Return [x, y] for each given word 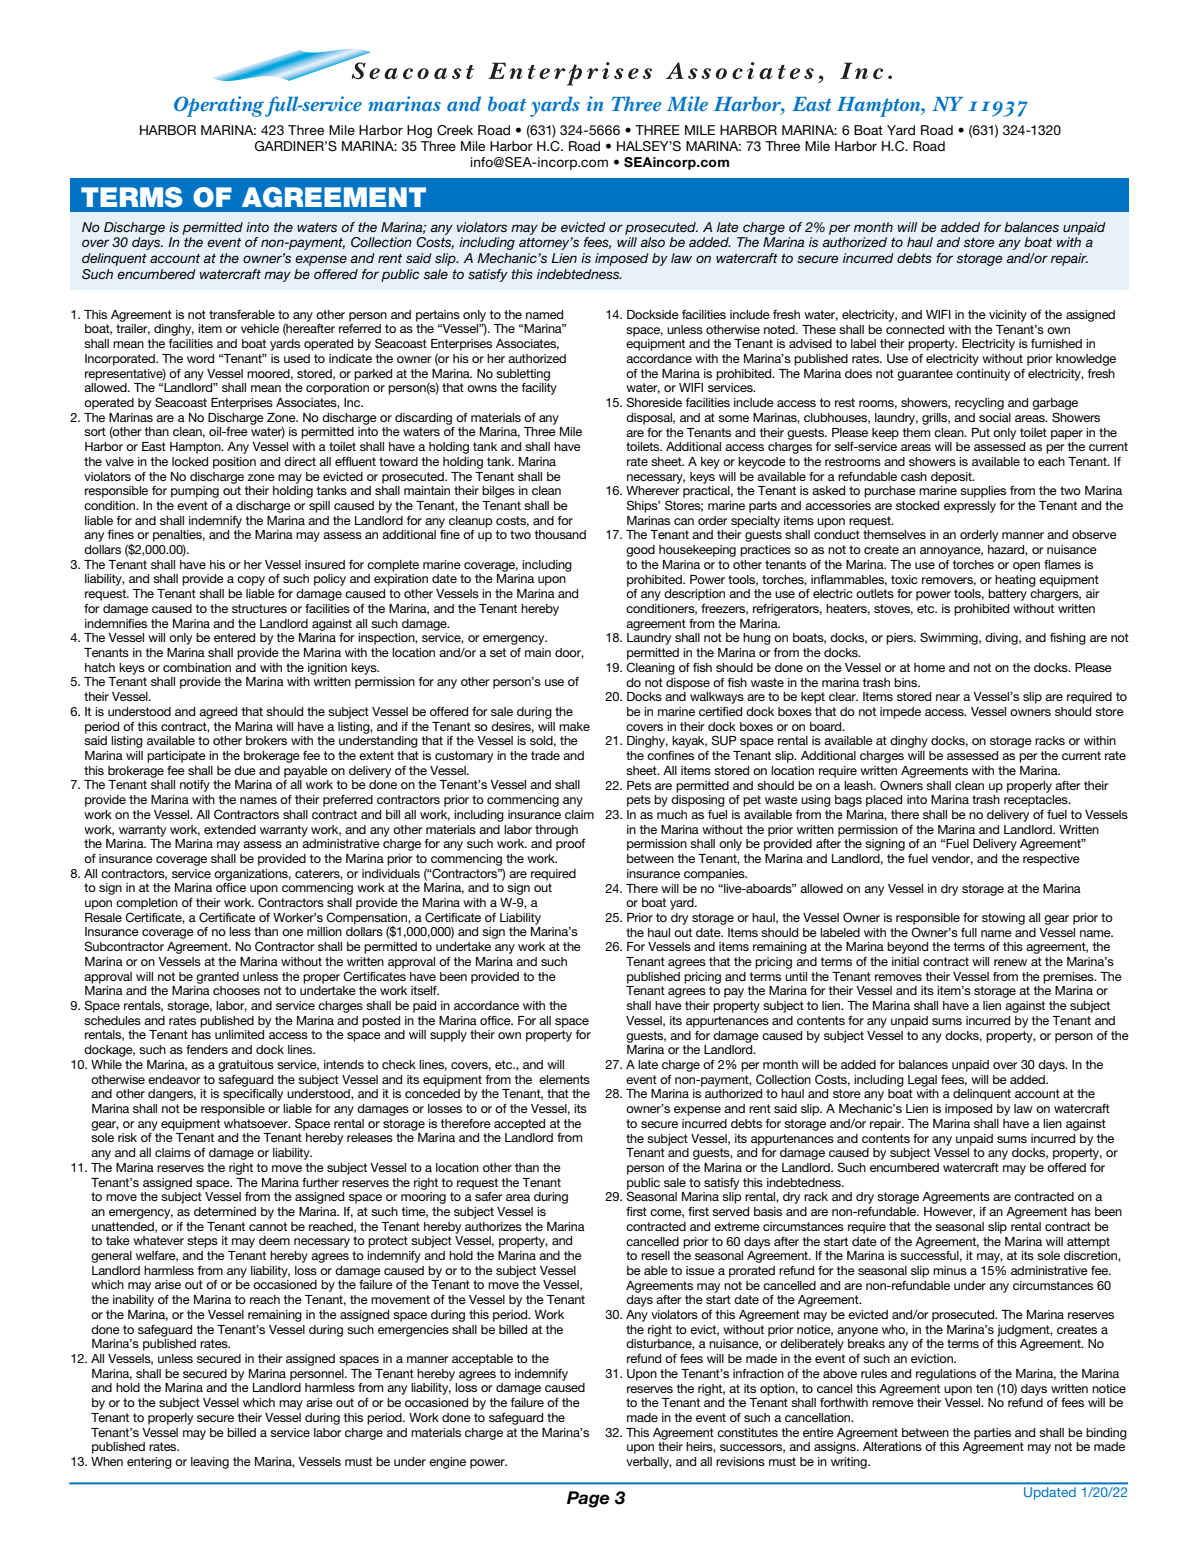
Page [588, 1499]
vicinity [1008, 316]
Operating [219, 106]
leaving [210, 1463]
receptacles [1037, 801]
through [556, 831]
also [652, 242]
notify [195, 786]
